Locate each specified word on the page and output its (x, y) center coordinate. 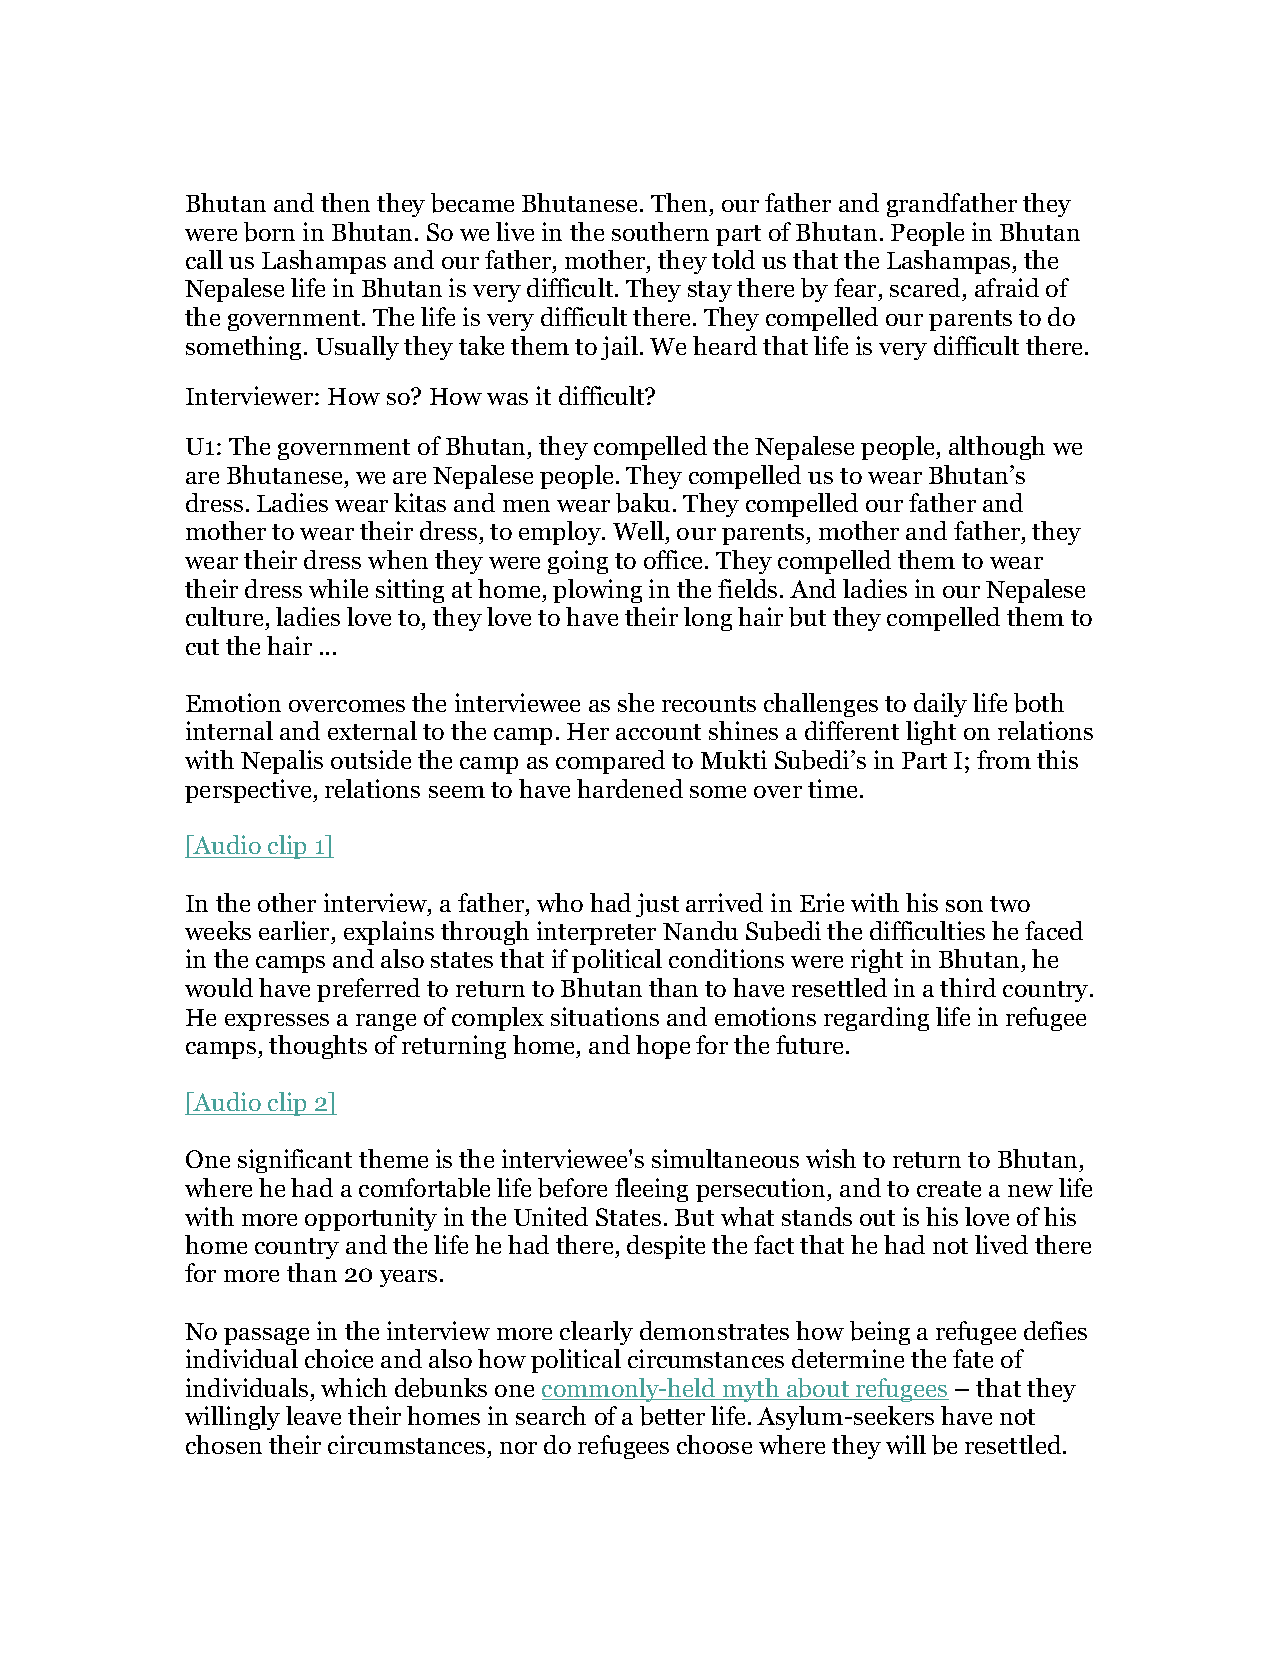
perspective (249, 791)
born (269, 232)
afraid (1007, 287)
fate (973, 1358)
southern (660, 231)
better (672, 1416)
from (1004, 759)
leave (313, 1415)
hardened (630, 788)
